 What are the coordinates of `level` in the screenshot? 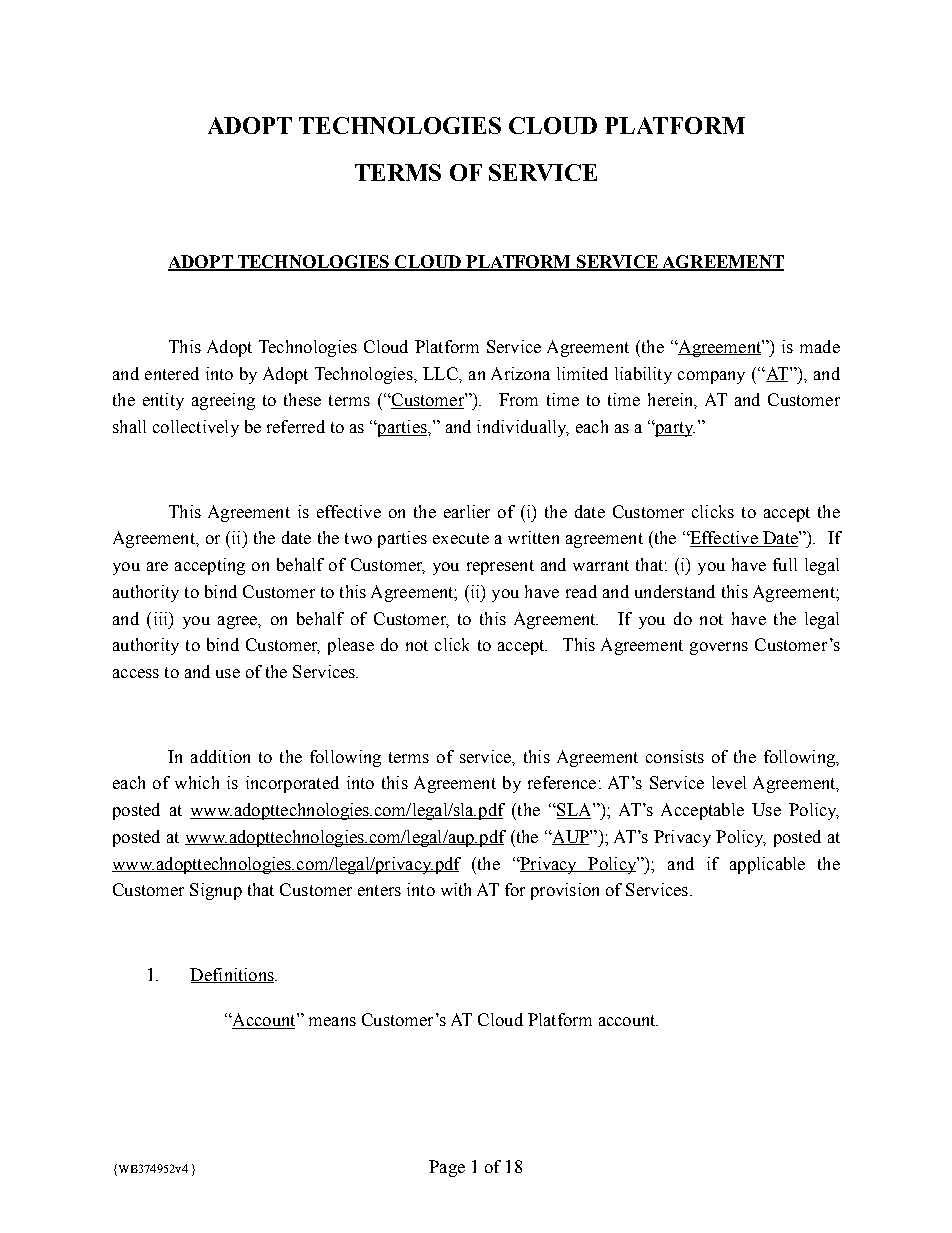 It's located at (729, 782).
